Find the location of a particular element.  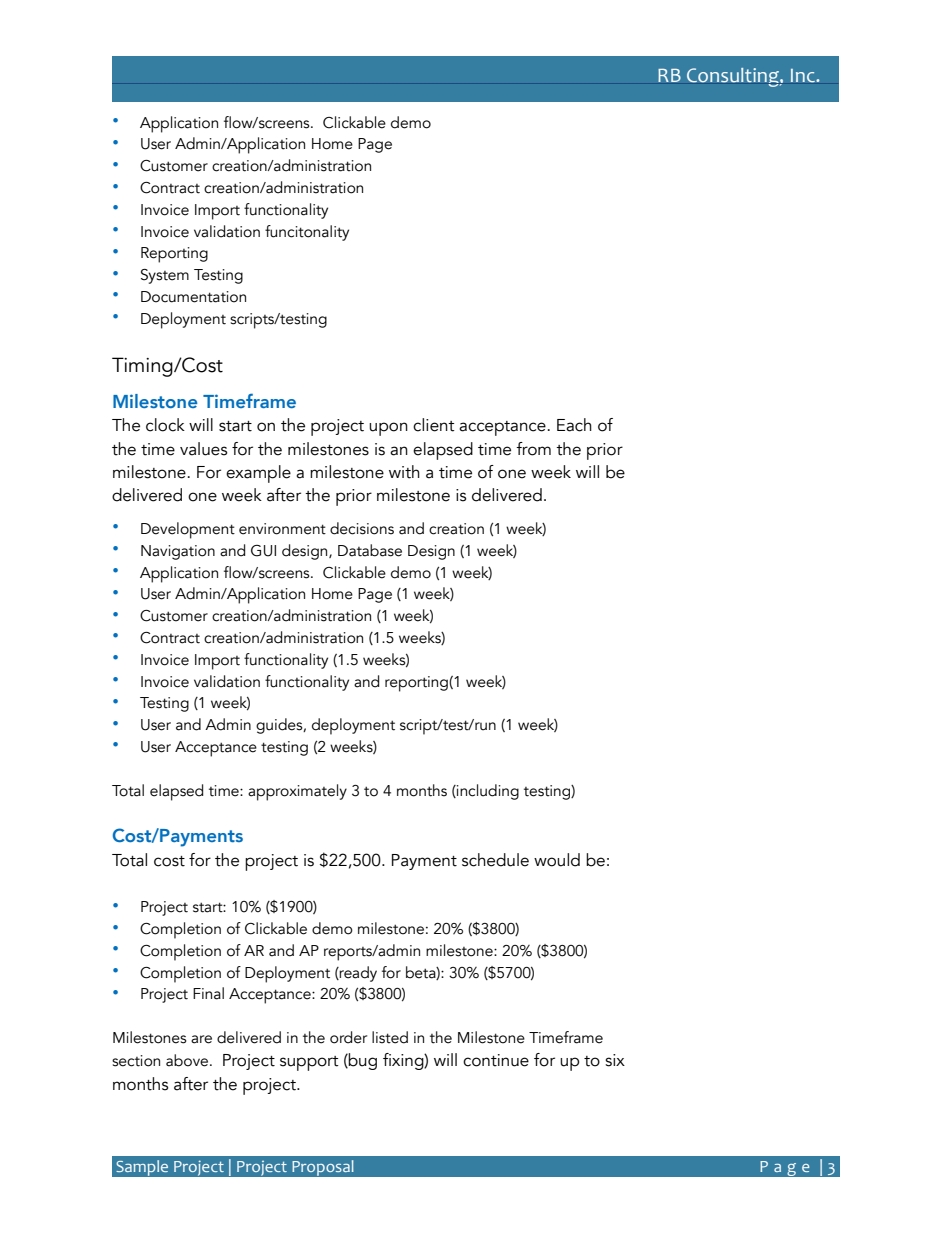

guides is located at coordinates (280, 726).
